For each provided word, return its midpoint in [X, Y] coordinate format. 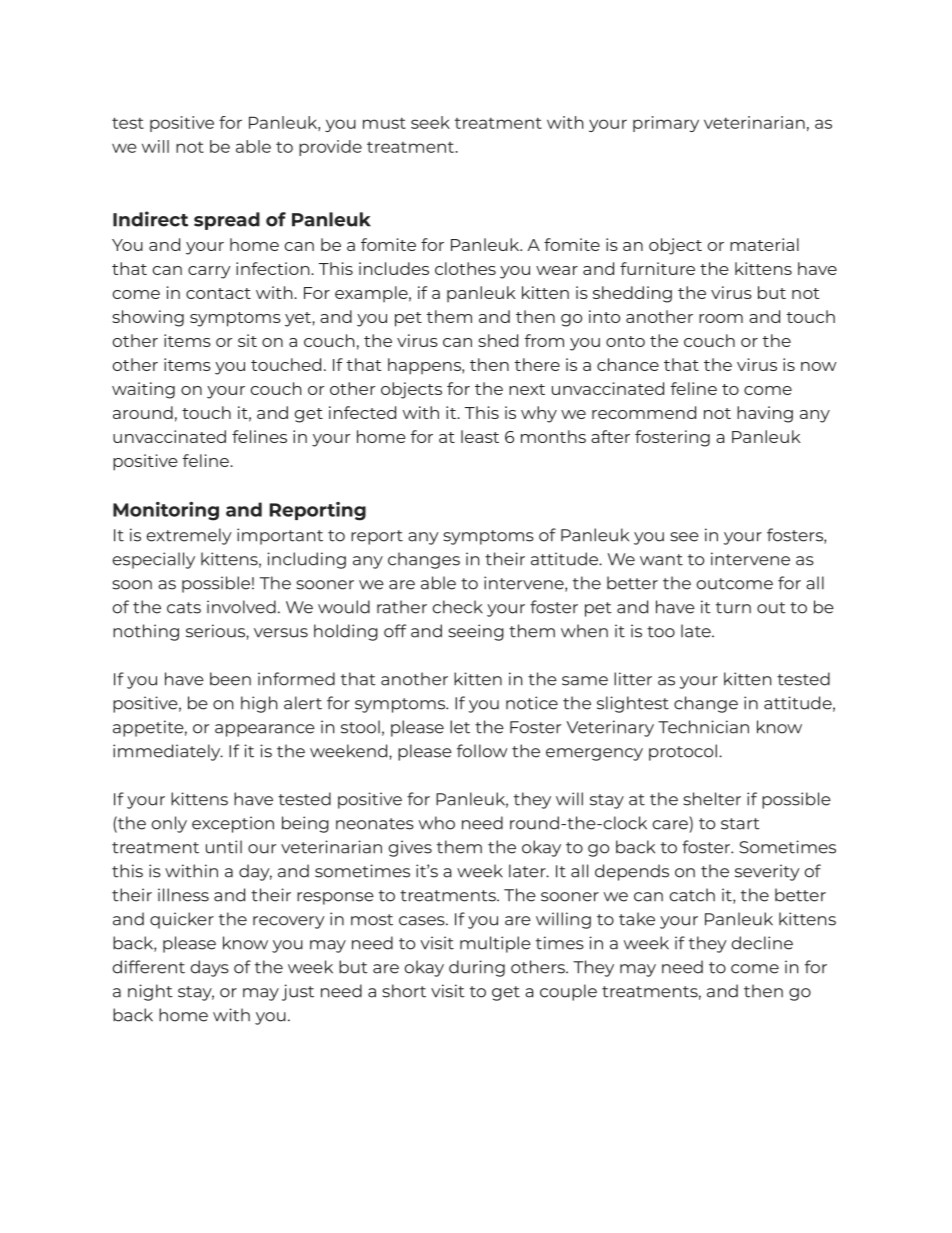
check [458, 607]
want [661, 560]
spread [227, 221]
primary [666, 124]
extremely [189, 536]
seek [430, 122]
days [210, 968]
